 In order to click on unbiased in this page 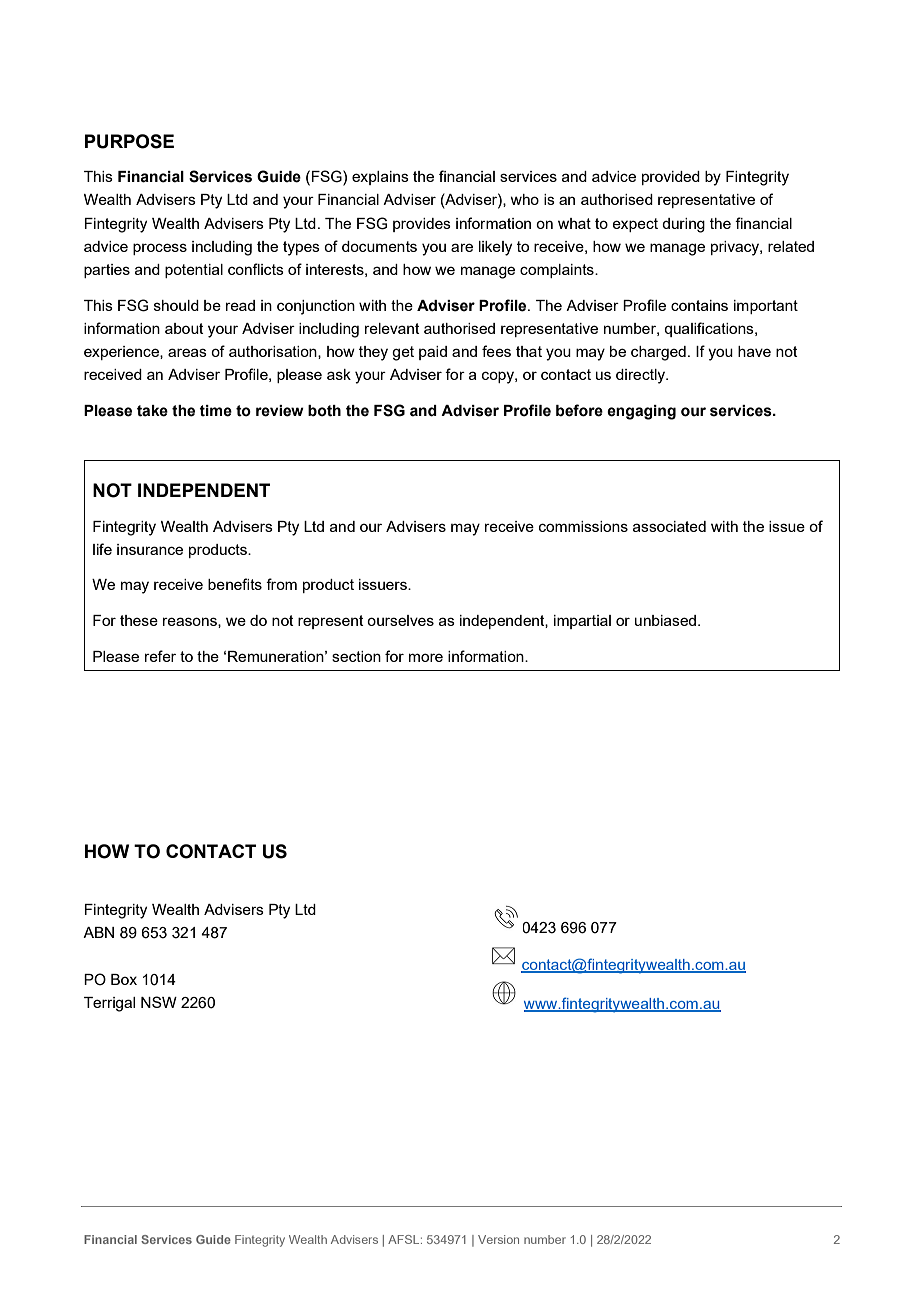, I will do `click(667, 620)`.
